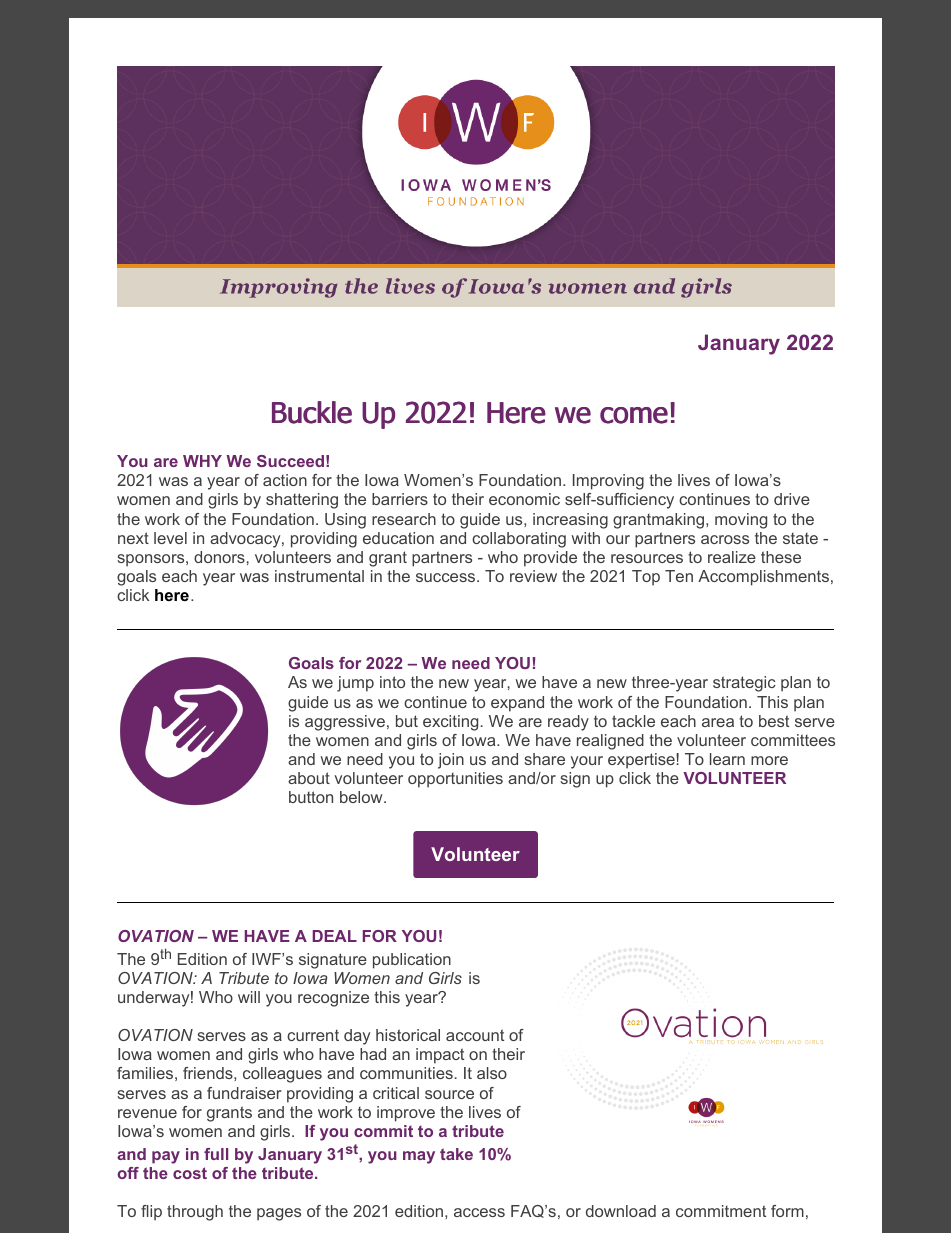  What do you see at coordinates (475, 1035) in the document?
I see `account` at bounding box center [475, 1035].
